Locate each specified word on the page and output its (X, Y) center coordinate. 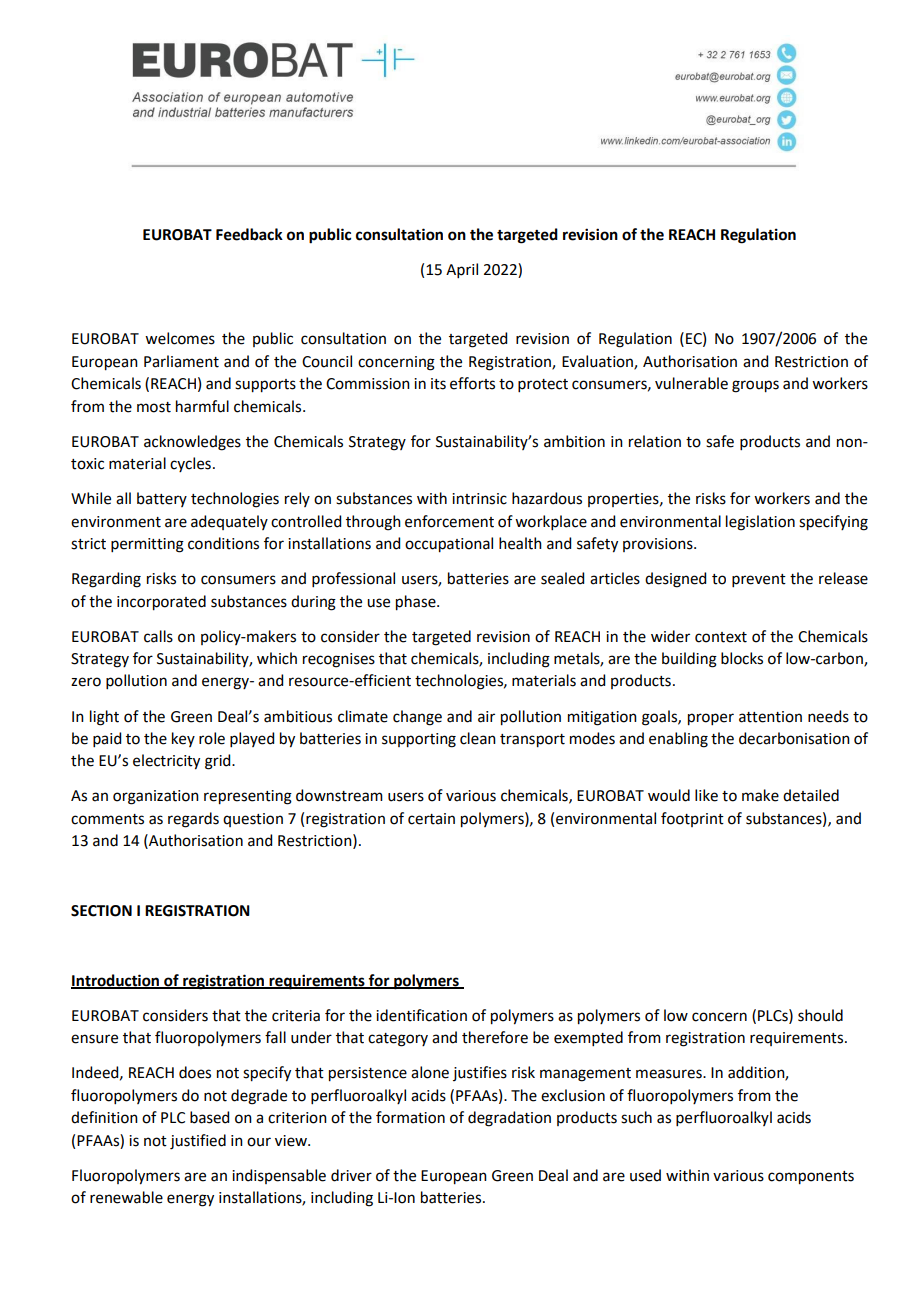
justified (198, 1142)
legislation (760, 523)
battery (162, 499)
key (183, 739)
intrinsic (479, 499)
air (486, 717)
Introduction (116, 981)
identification (421, 1015)
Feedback (249, 234)
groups (755, 386)
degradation (509, 1119)
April (462, 270)
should (820, 1015)
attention (770, 717)
